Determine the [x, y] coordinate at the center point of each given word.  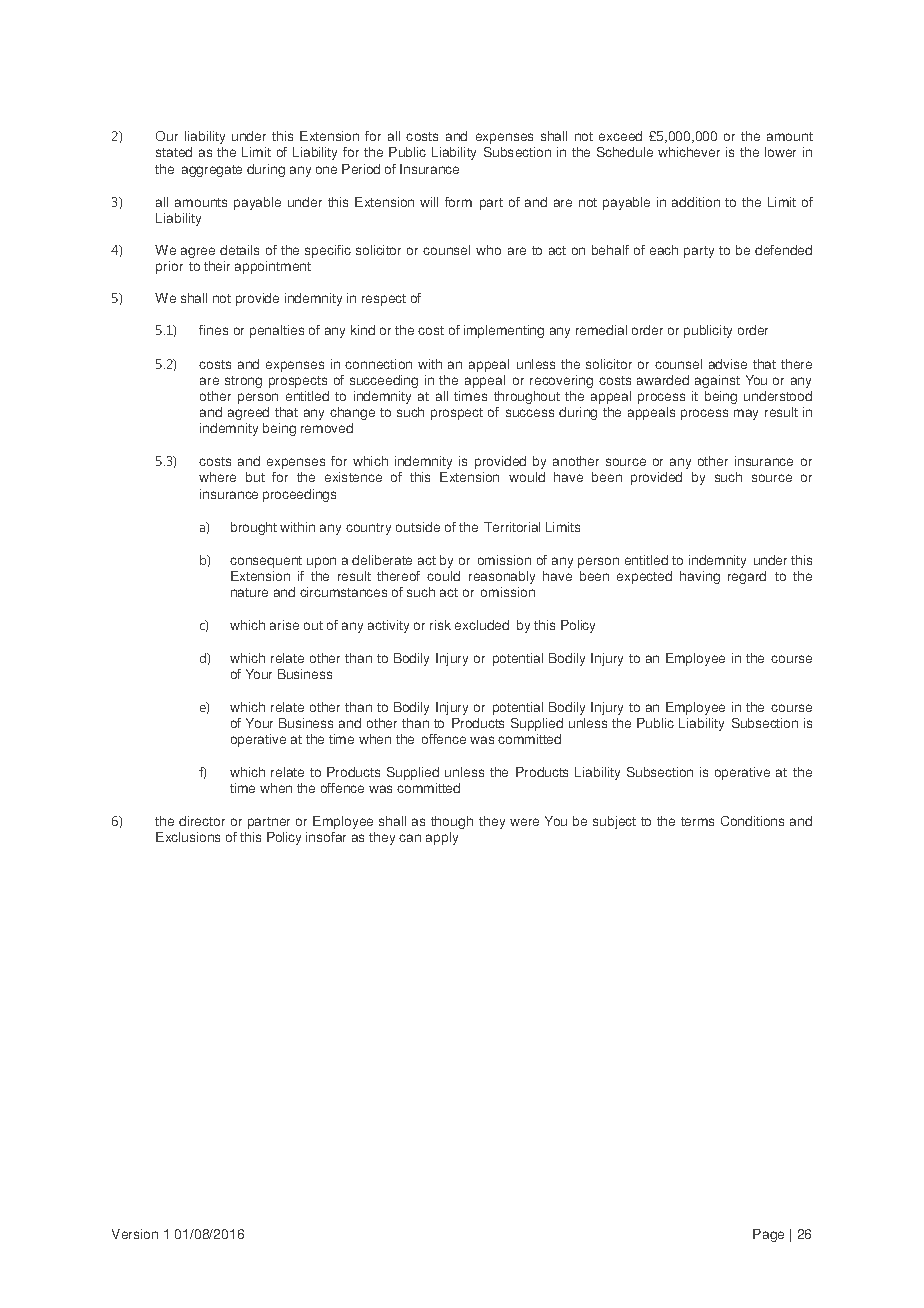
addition [696, 202]
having [700, 577]
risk [440, 625]
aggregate [212, 171]
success [530, 413]
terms [697, 821]
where [217, 477]
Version [135, 1234]
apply [442, 838]
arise [284, 625]
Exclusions [188, 837]
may [746, 414]
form [458, 202]
